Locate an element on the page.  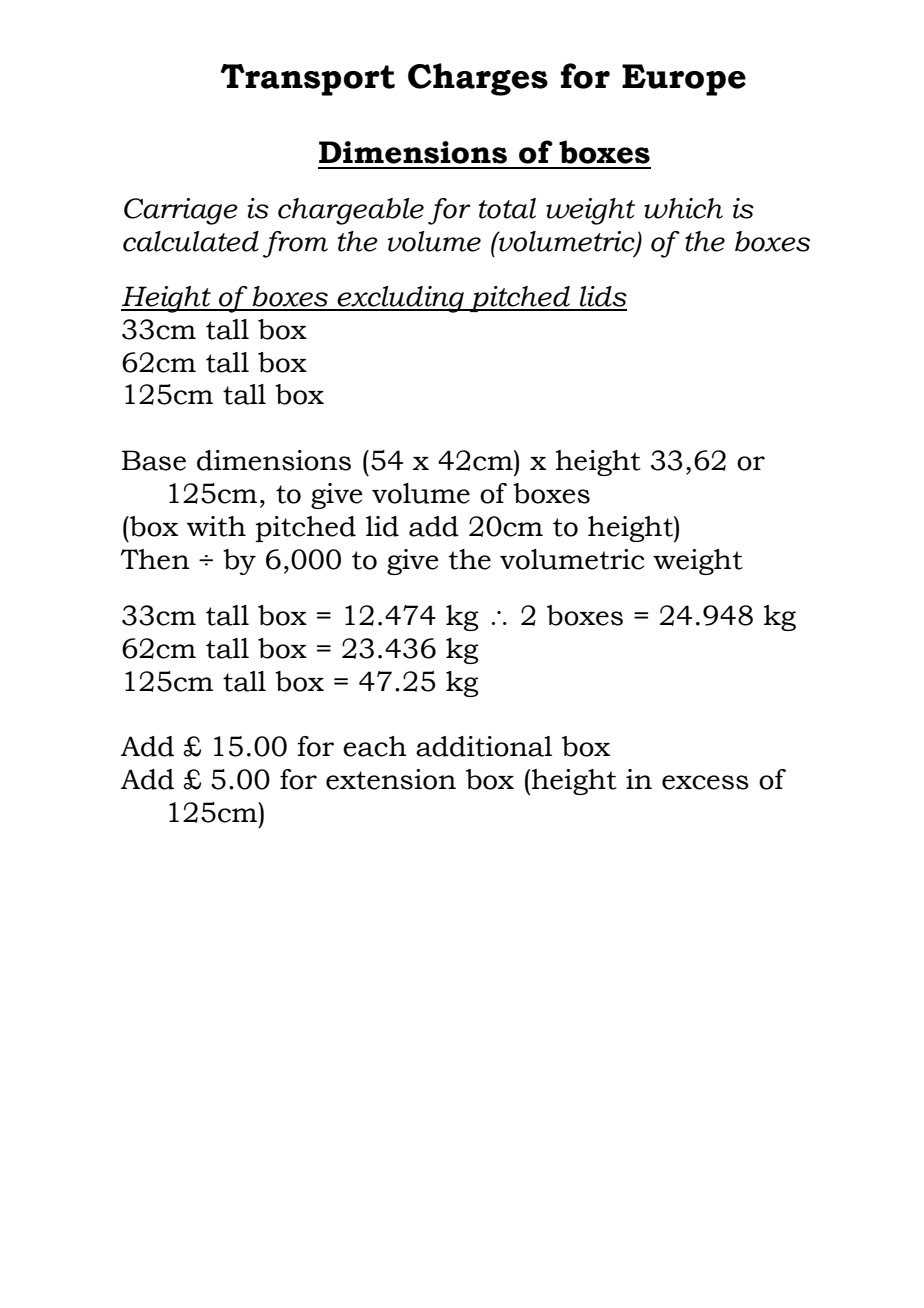
extension is located at coordinates (391, 779).
